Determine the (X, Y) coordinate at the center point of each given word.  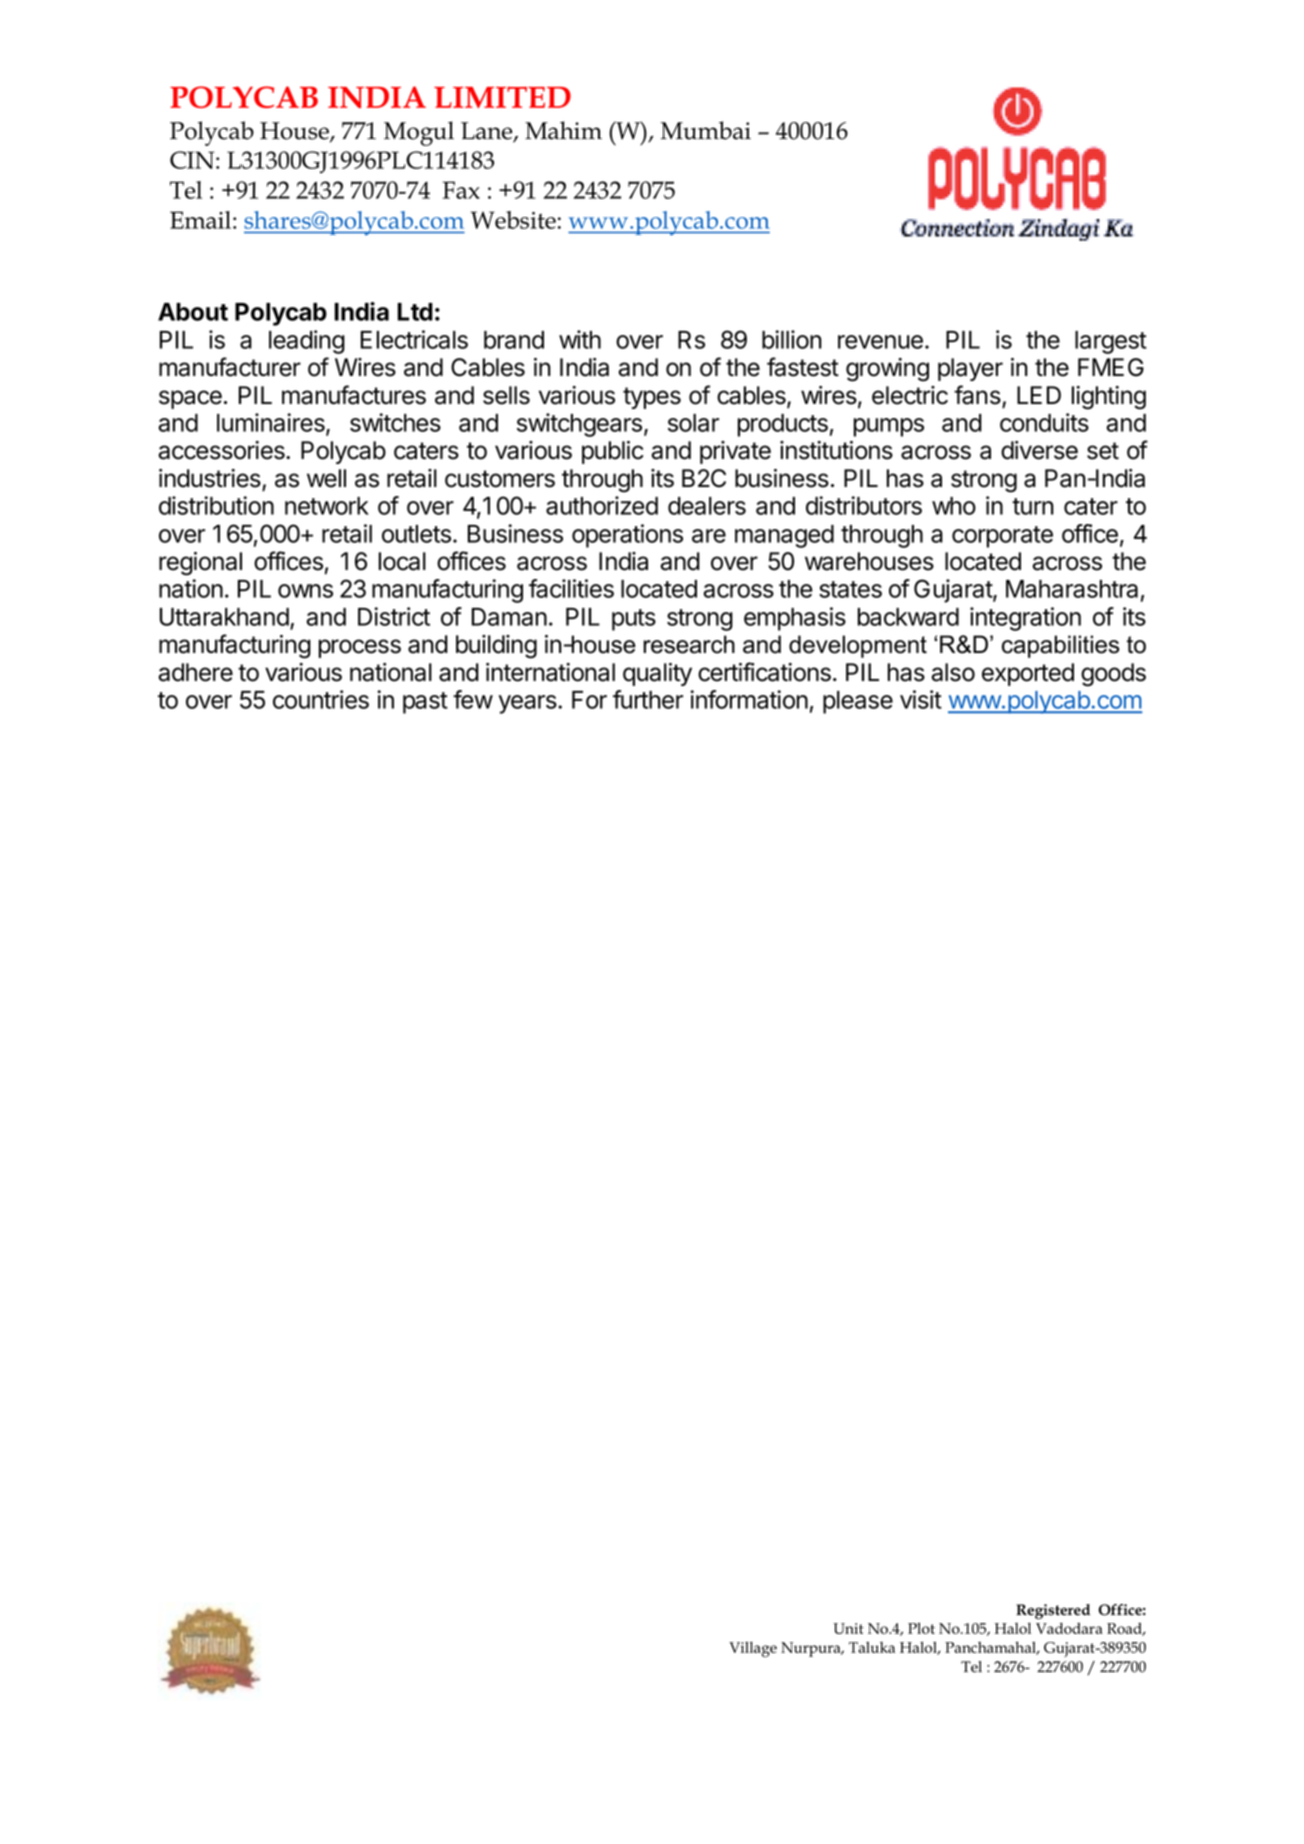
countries (321, 699)
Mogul (419, 133)
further (648, 699)
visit (921, 699)
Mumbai (706, 130)
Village (753, 1649)
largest (1111, 342)
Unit (848, 1628)
